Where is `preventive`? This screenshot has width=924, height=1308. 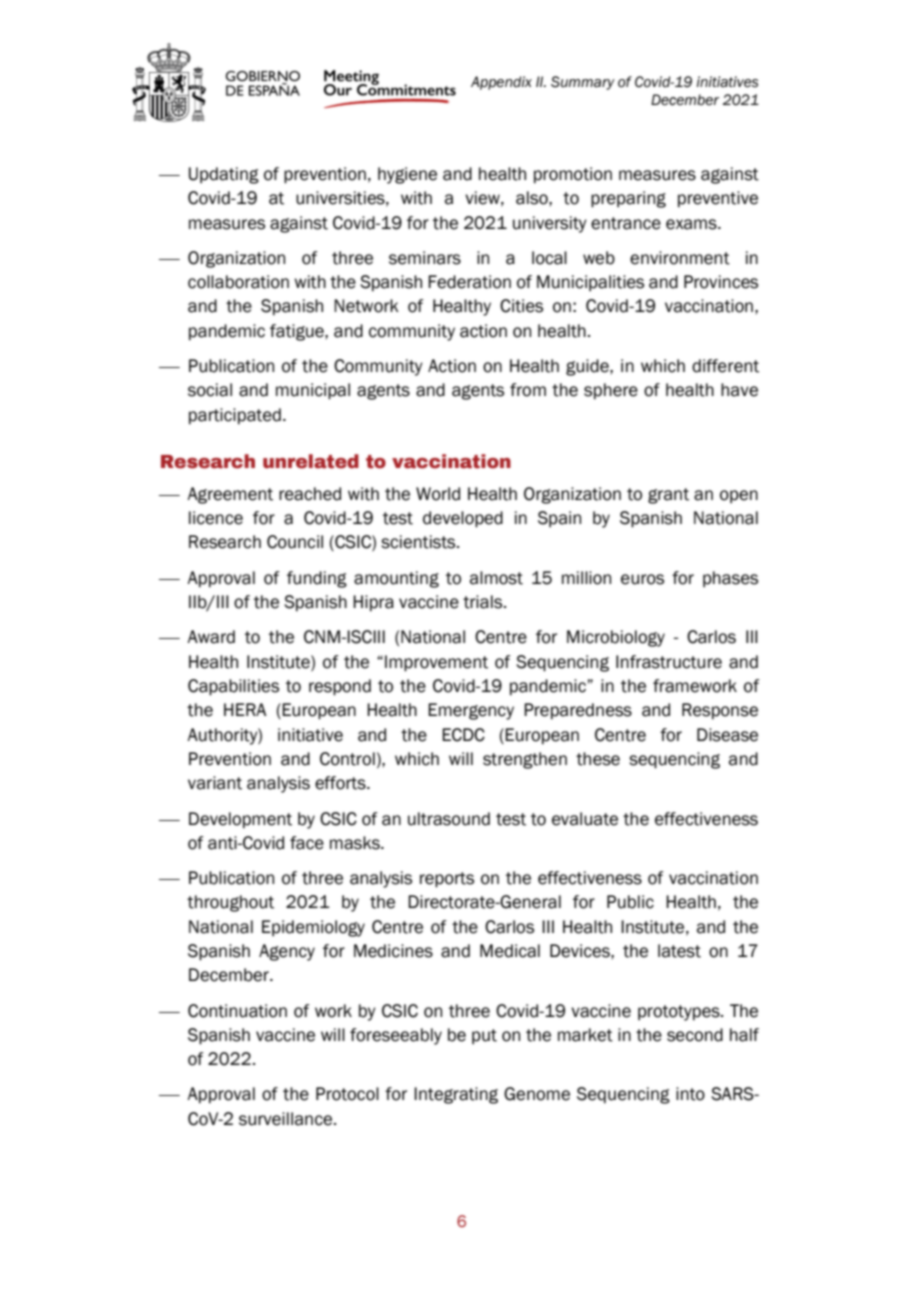
preventive is located at coordinates (718, 199).
